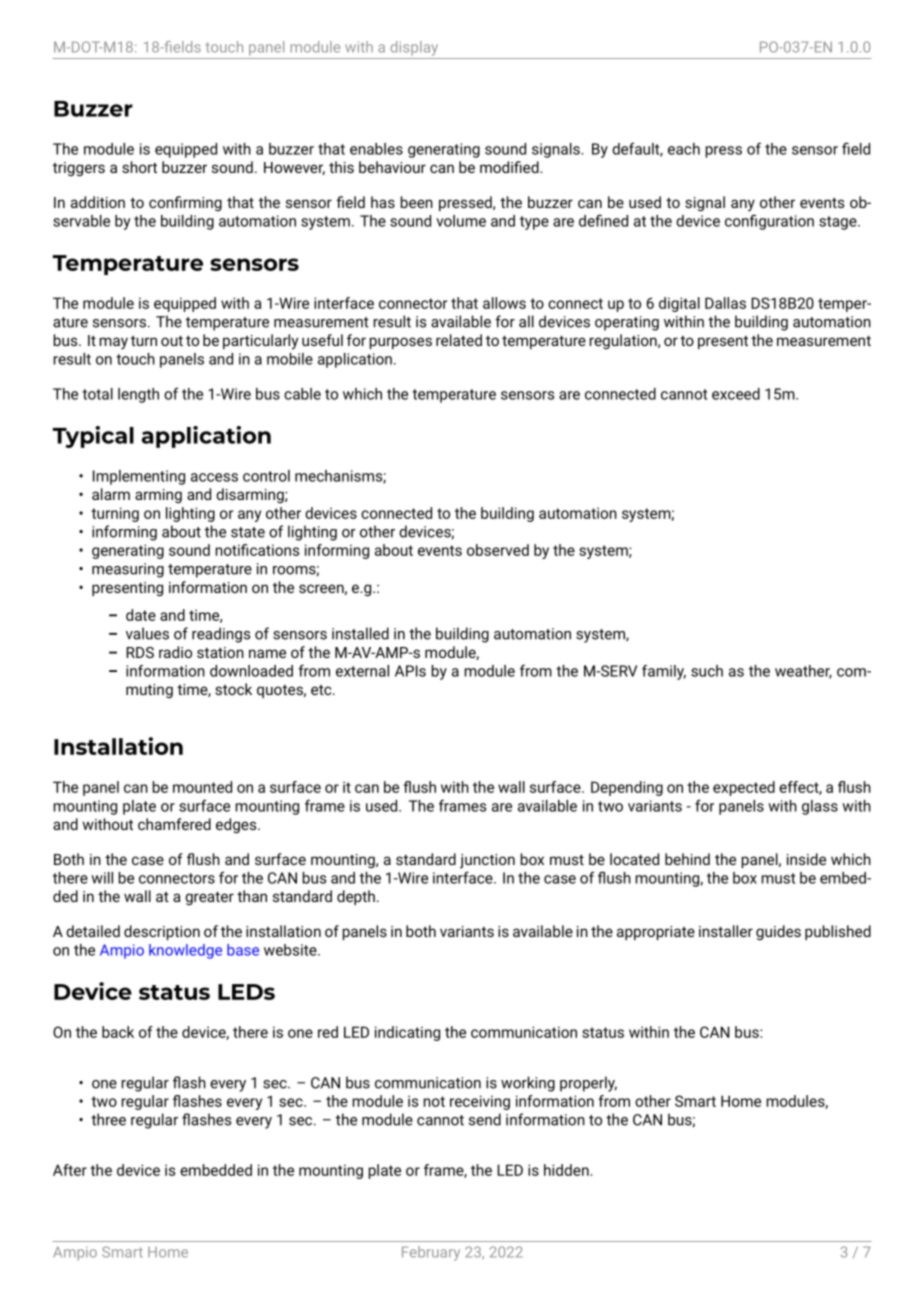 This image has height=1308, width=924. Describe the element at coordinates (360, 633) in the image. I see `installed` at that location.
